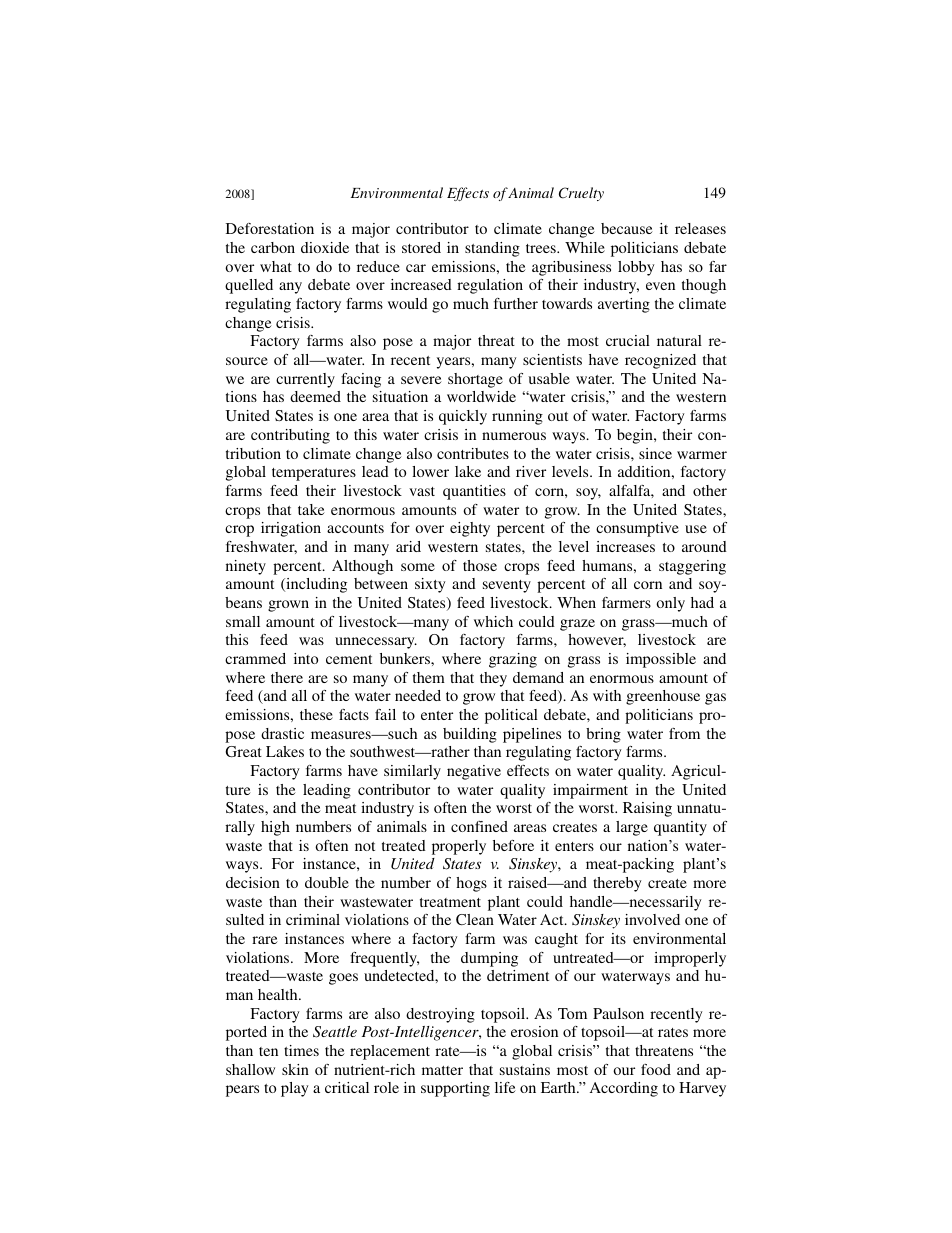 Image resolution: width=952 pixels, height=1233 pixels. What do you see at coordinates (270, 228) in the screenshot?
I see `Deforestation` at bounding box center [270, 228].
